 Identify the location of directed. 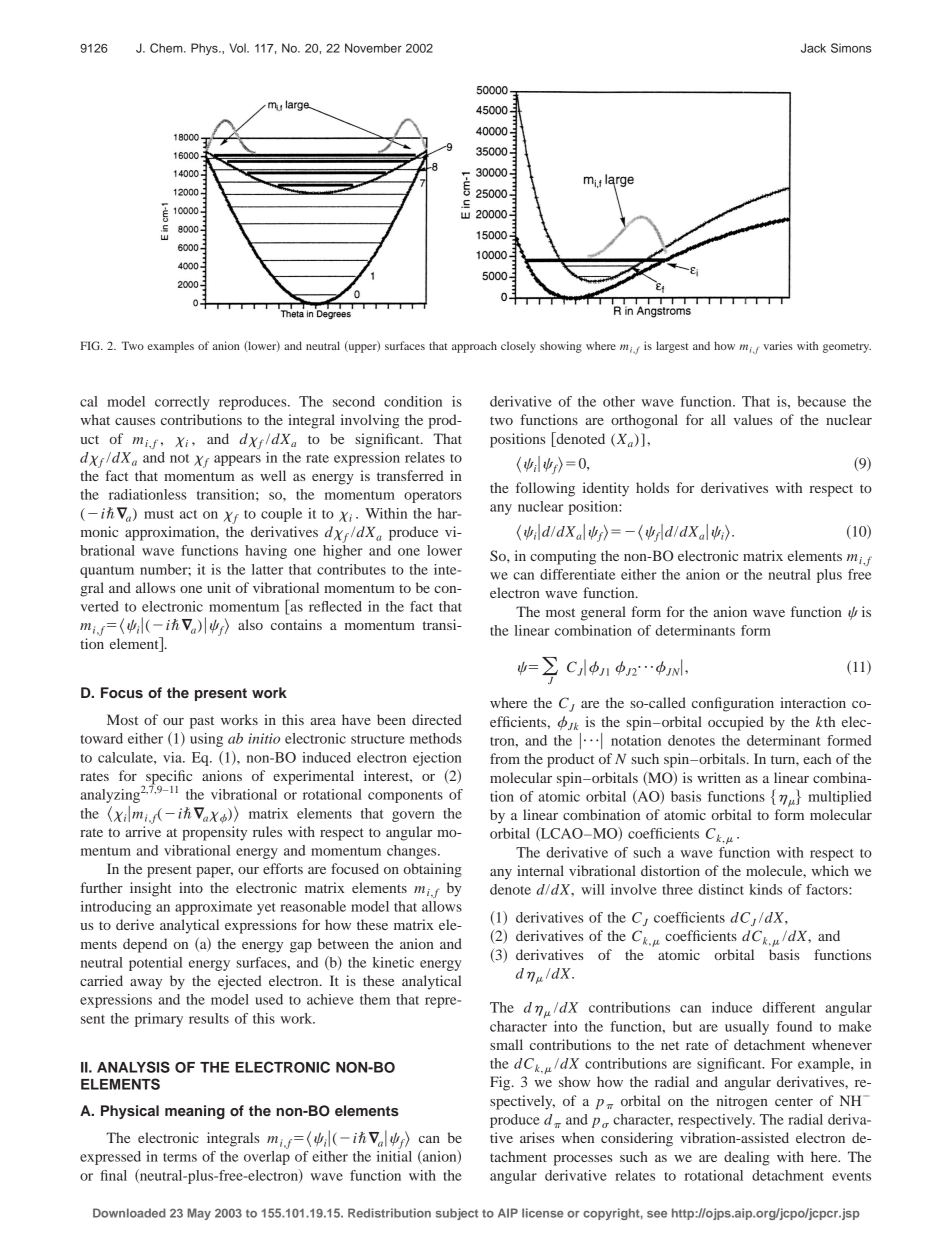
(437, 719).
